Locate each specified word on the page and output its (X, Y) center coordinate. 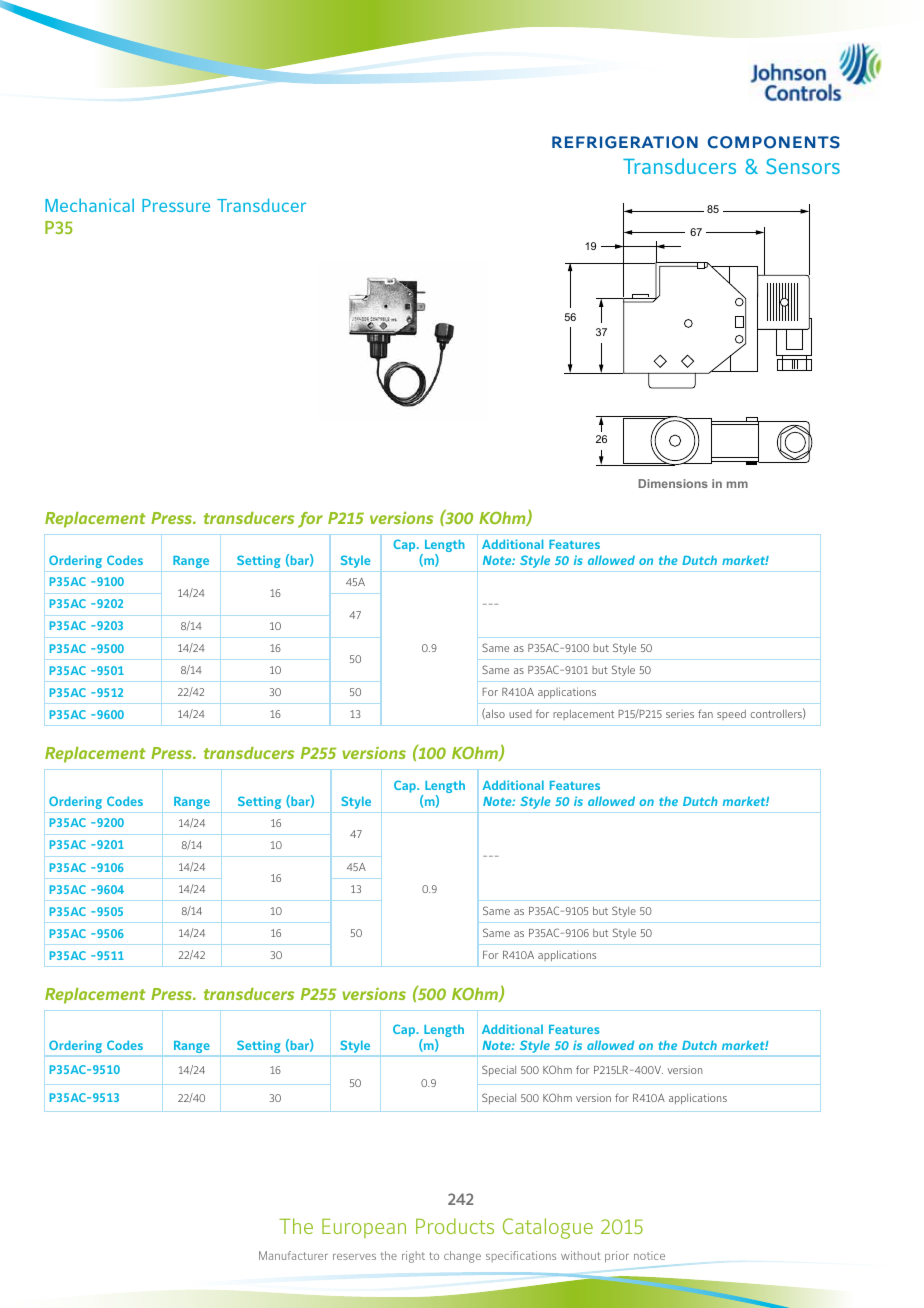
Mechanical (89, 205)
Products (455, 1226)
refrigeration (625, 142)
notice (649, 1255)
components (774, 142)
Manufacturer (293, 1255)
